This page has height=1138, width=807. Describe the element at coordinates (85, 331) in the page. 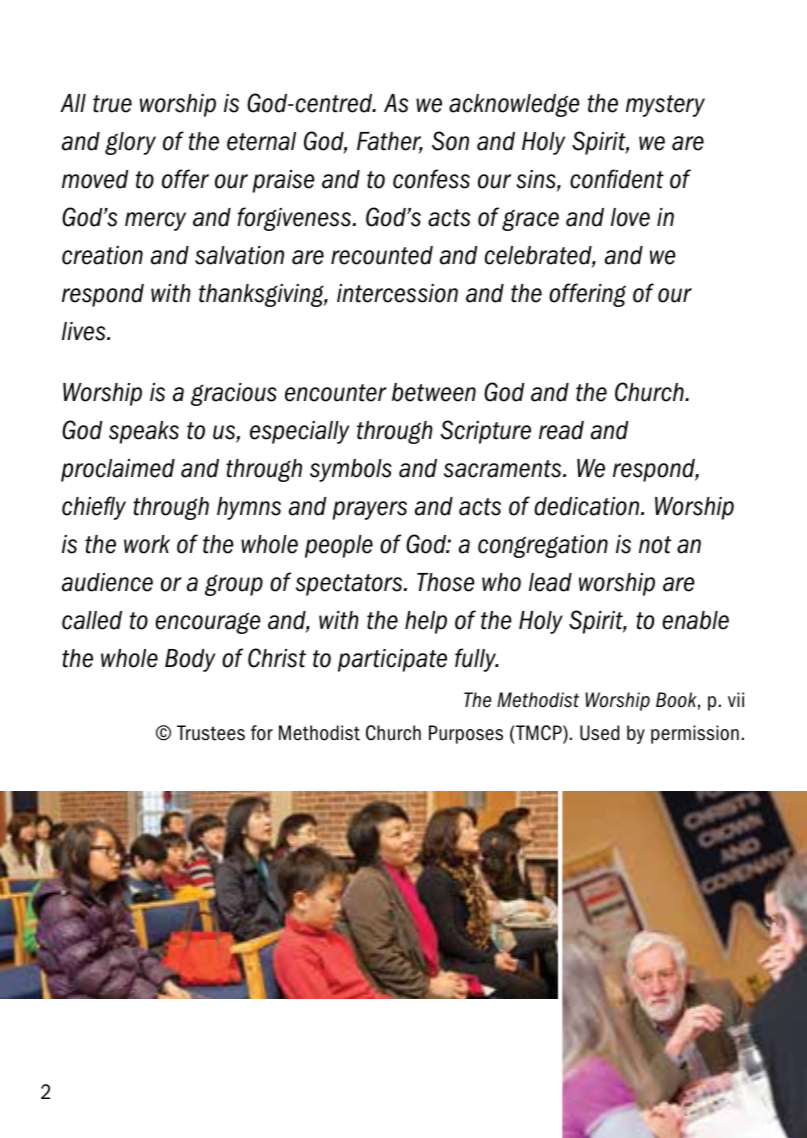

I see `lives` at that location.
